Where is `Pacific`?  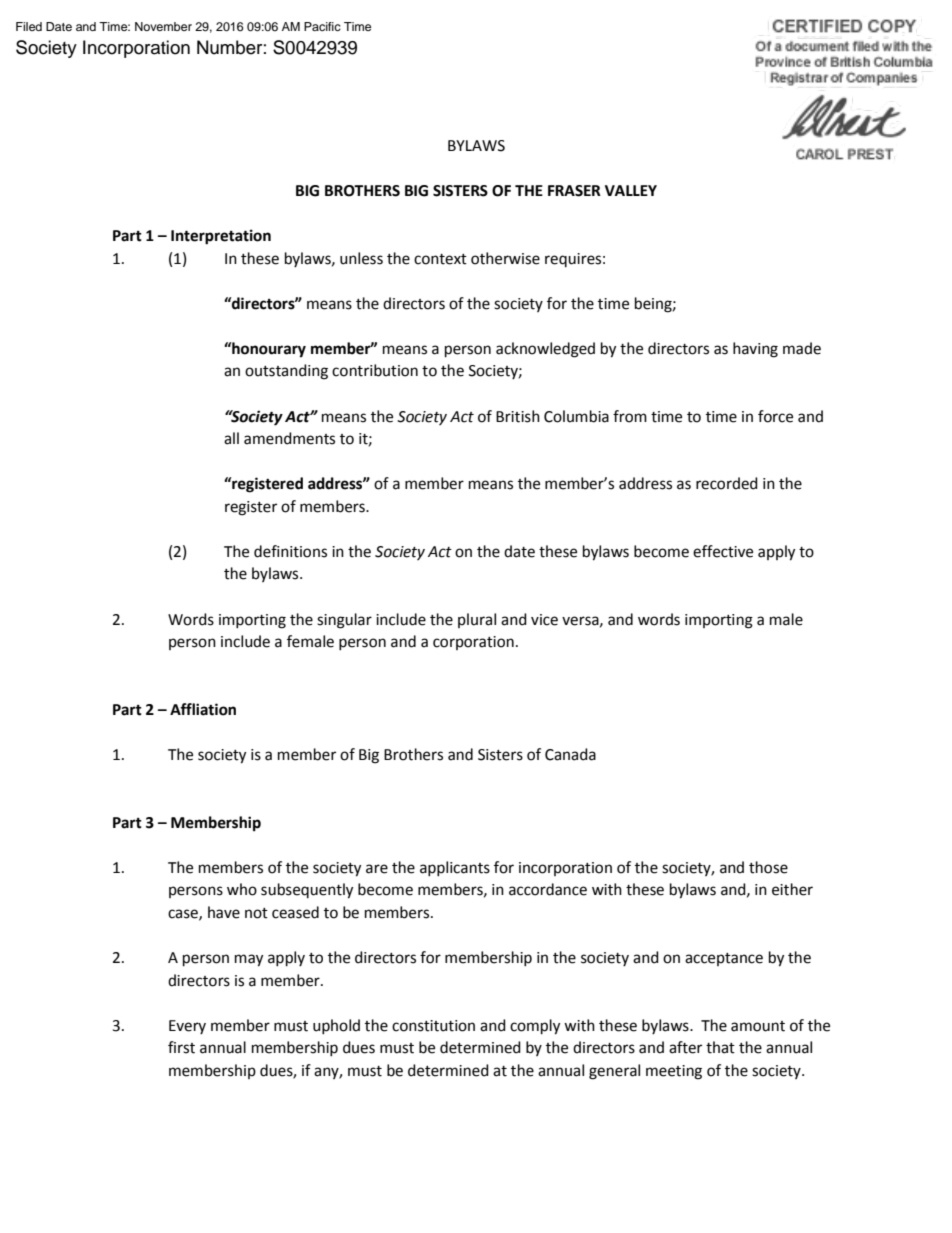 Pacific is located at coordinates (322, 26).
